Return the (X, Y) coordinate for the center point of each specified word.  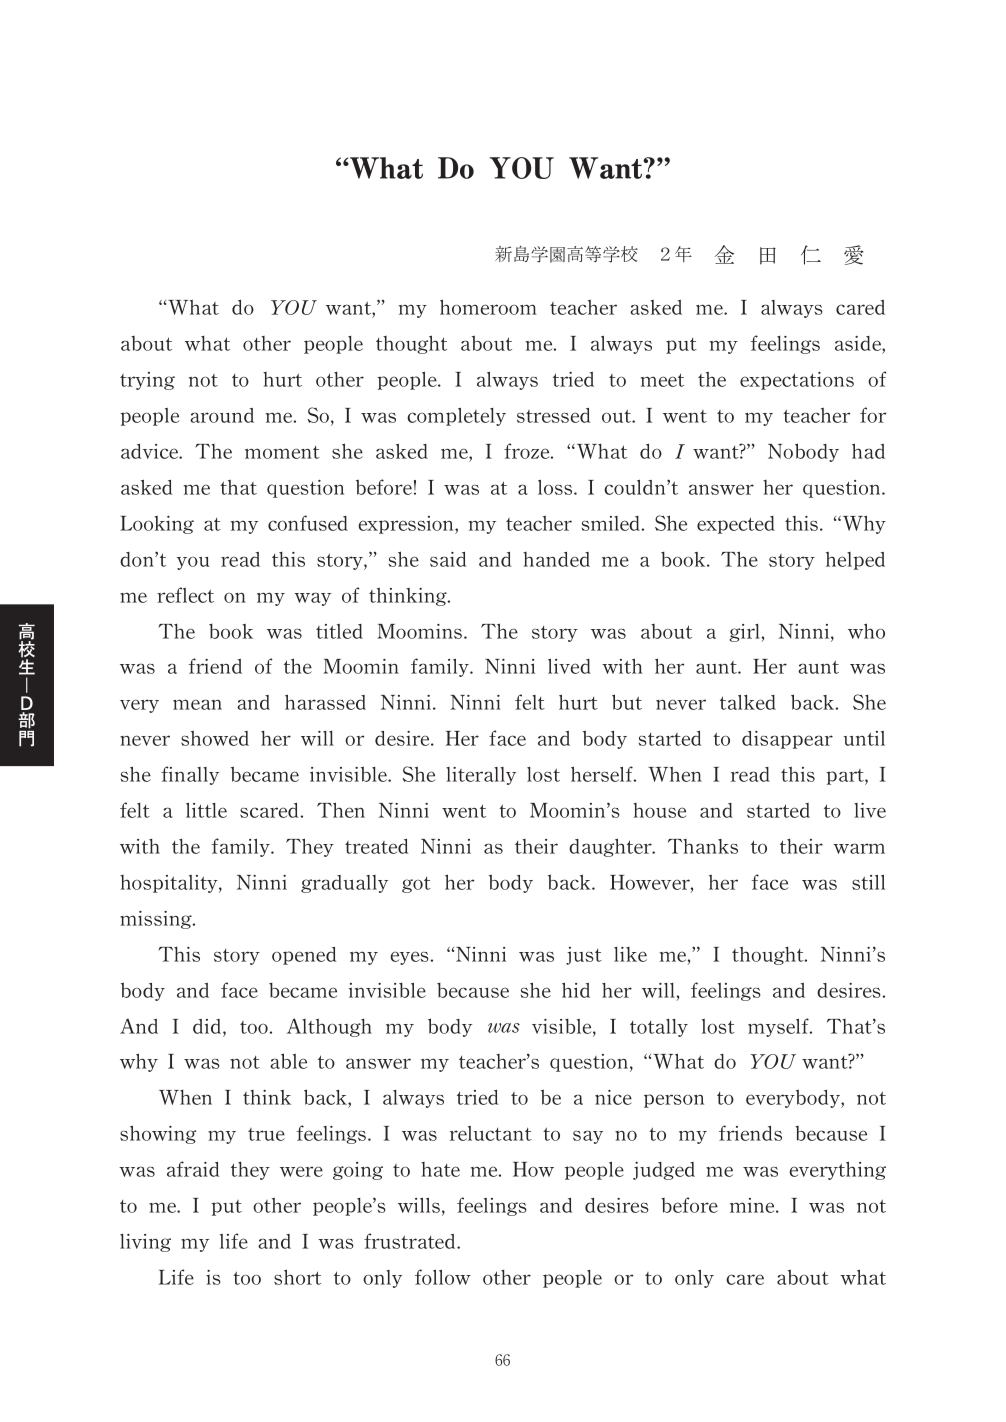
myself (779, 1027)
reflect (185, 595)
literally (481, 776)
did (208, 1026)
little (206, 810)
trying (147, 381)
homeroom (488, 307)
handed (556, 559)
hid (576, 990)
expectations (797, 381)
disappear (787, 740)
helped (855, 560)
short (297, 1277)
